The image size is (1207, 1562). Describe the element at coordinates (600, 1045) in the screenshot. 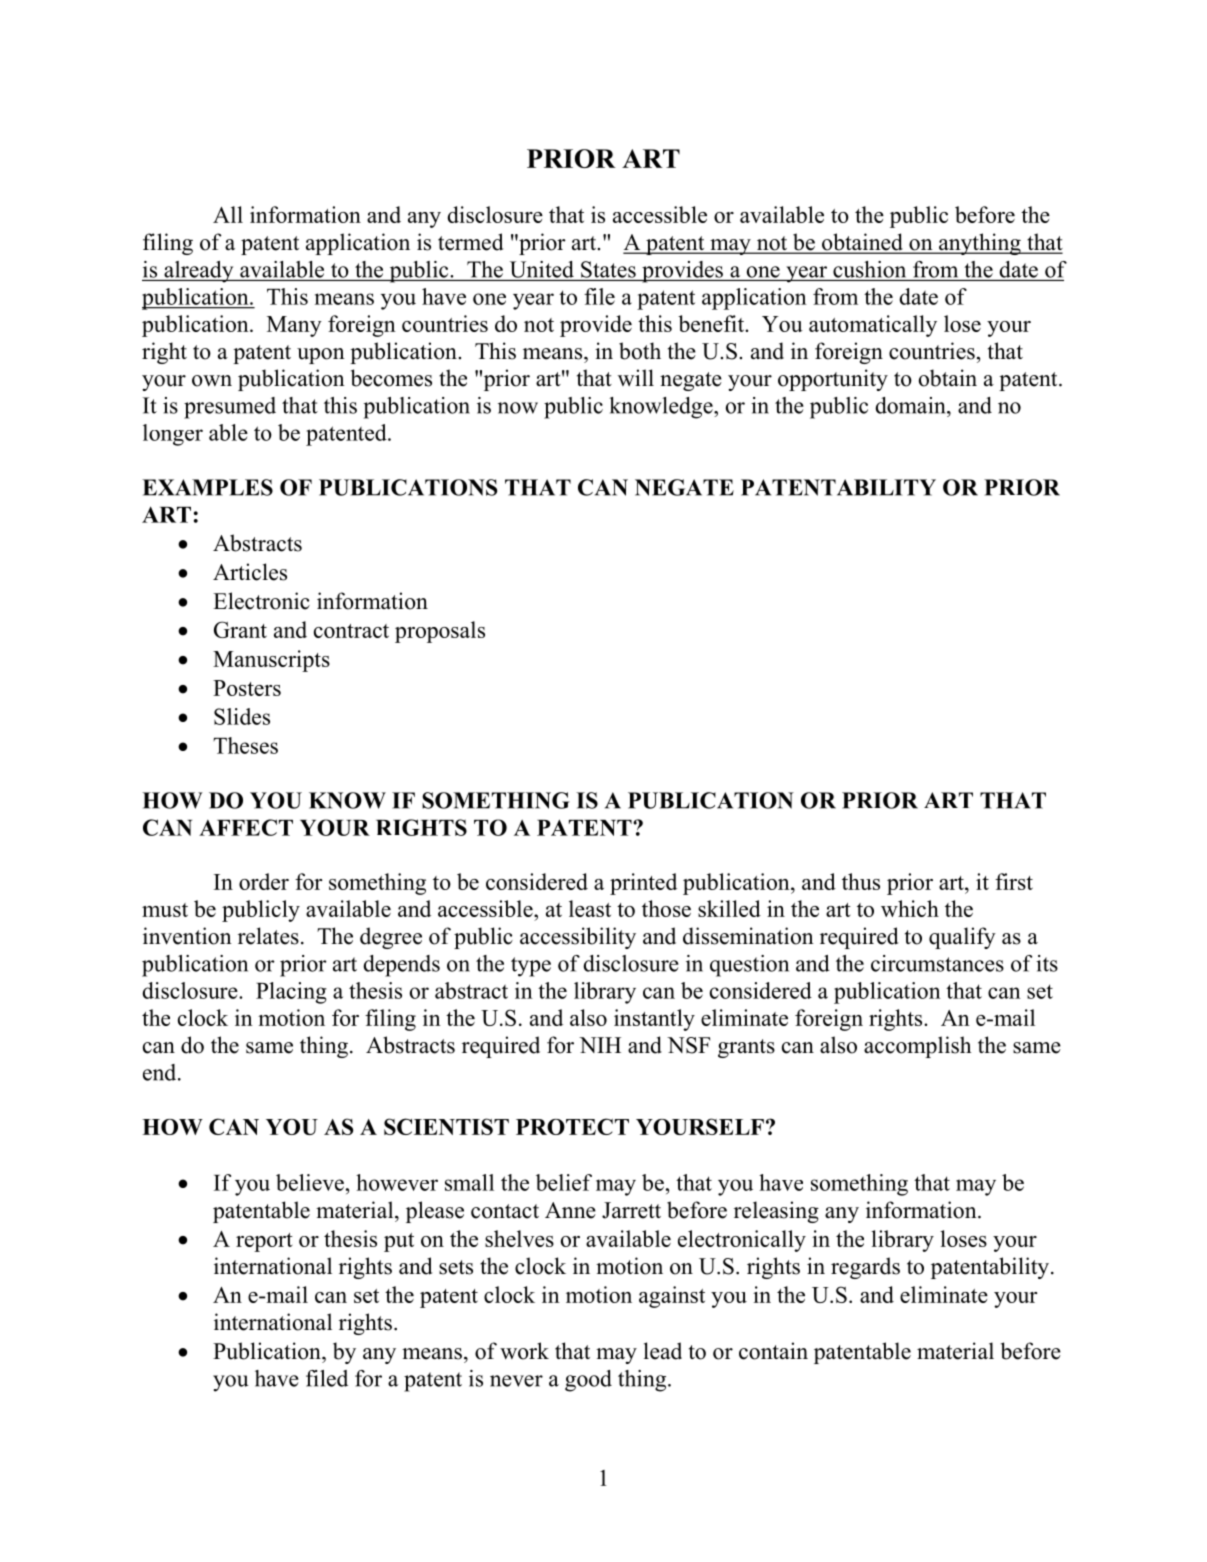

I see `NIH` at that location.
